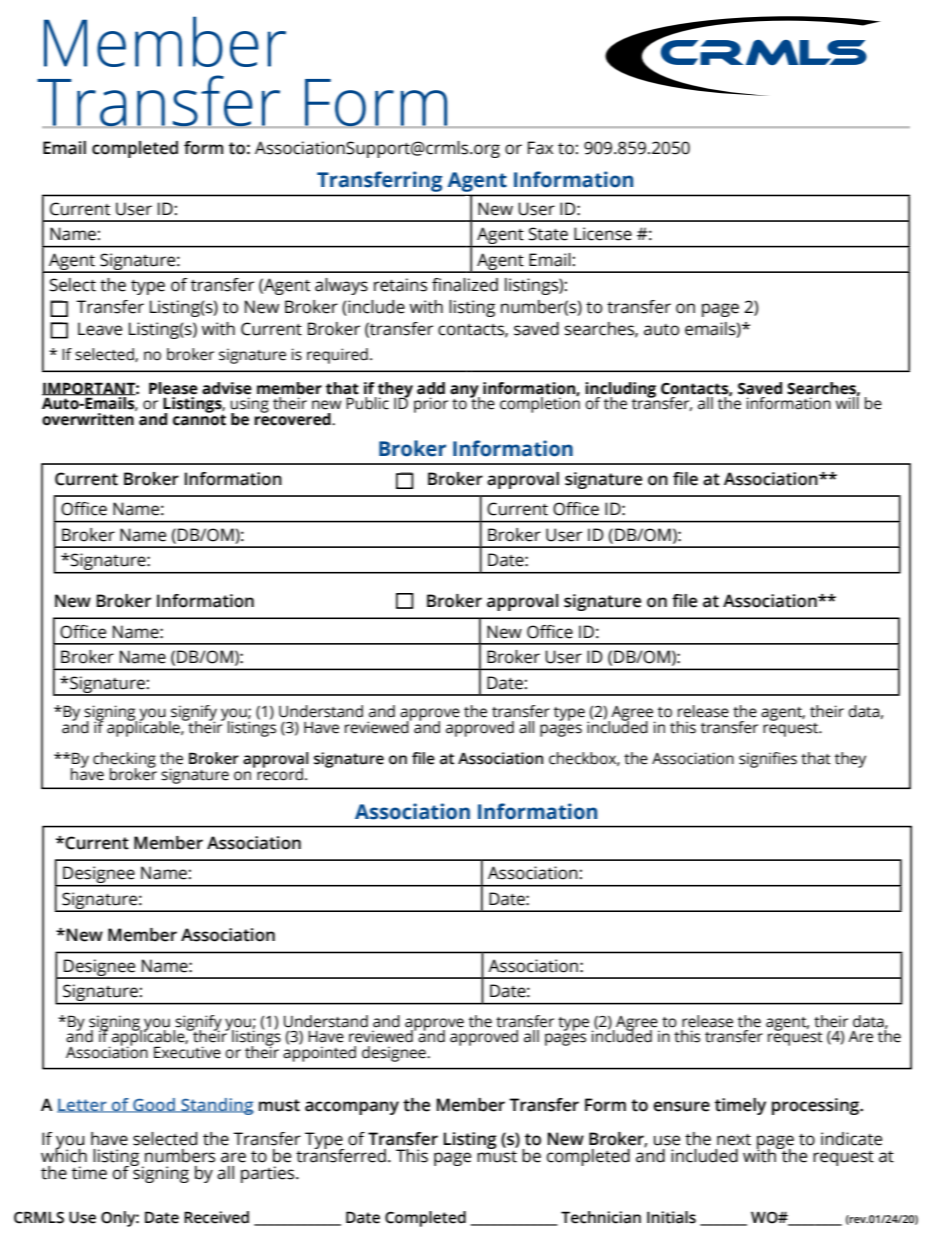 This document has height=1233, width=952. I want to click on prior, so click(431, 405).
